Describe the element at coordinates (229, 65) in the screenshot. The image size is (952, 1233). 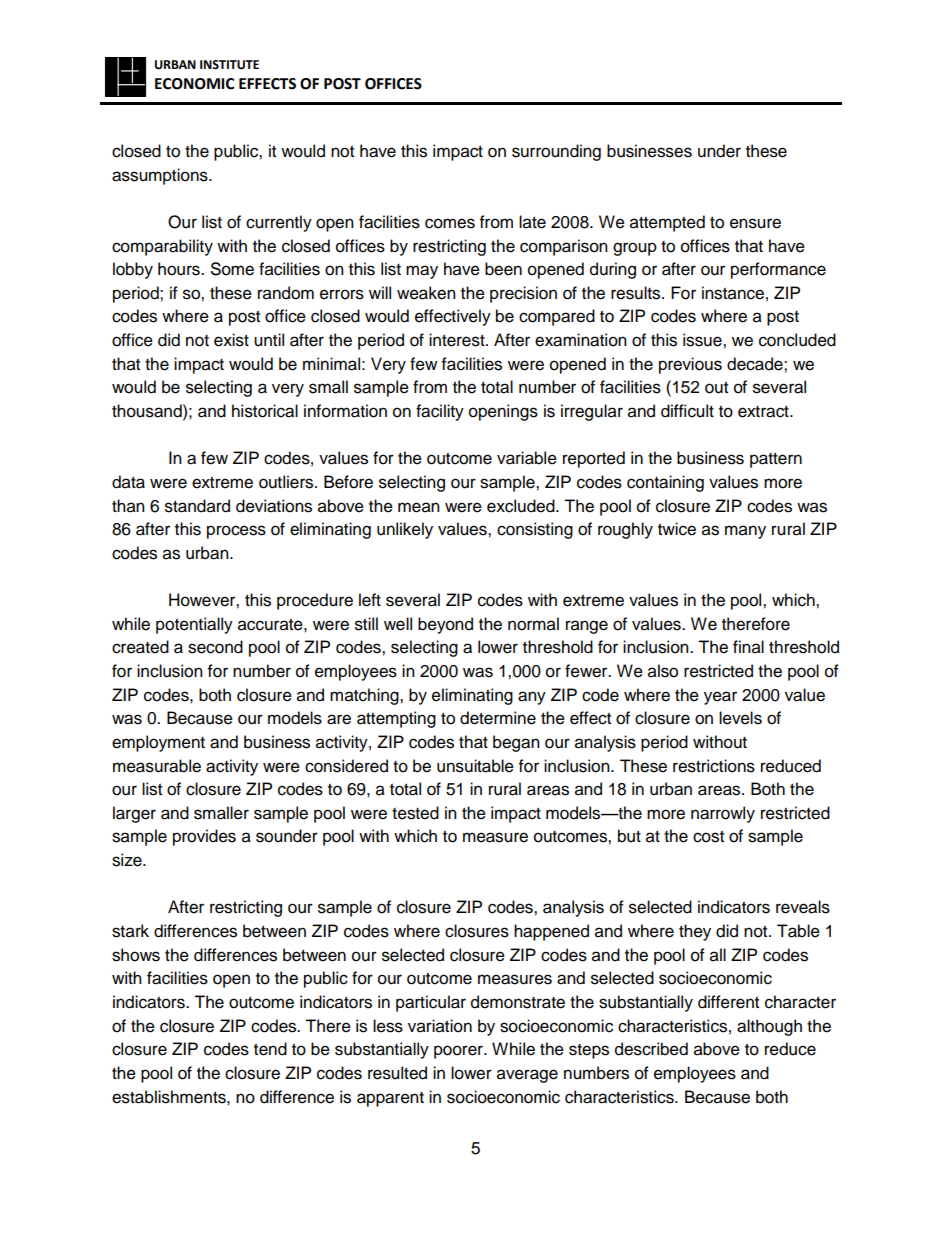
I see `INSTITUTE` at that location.
